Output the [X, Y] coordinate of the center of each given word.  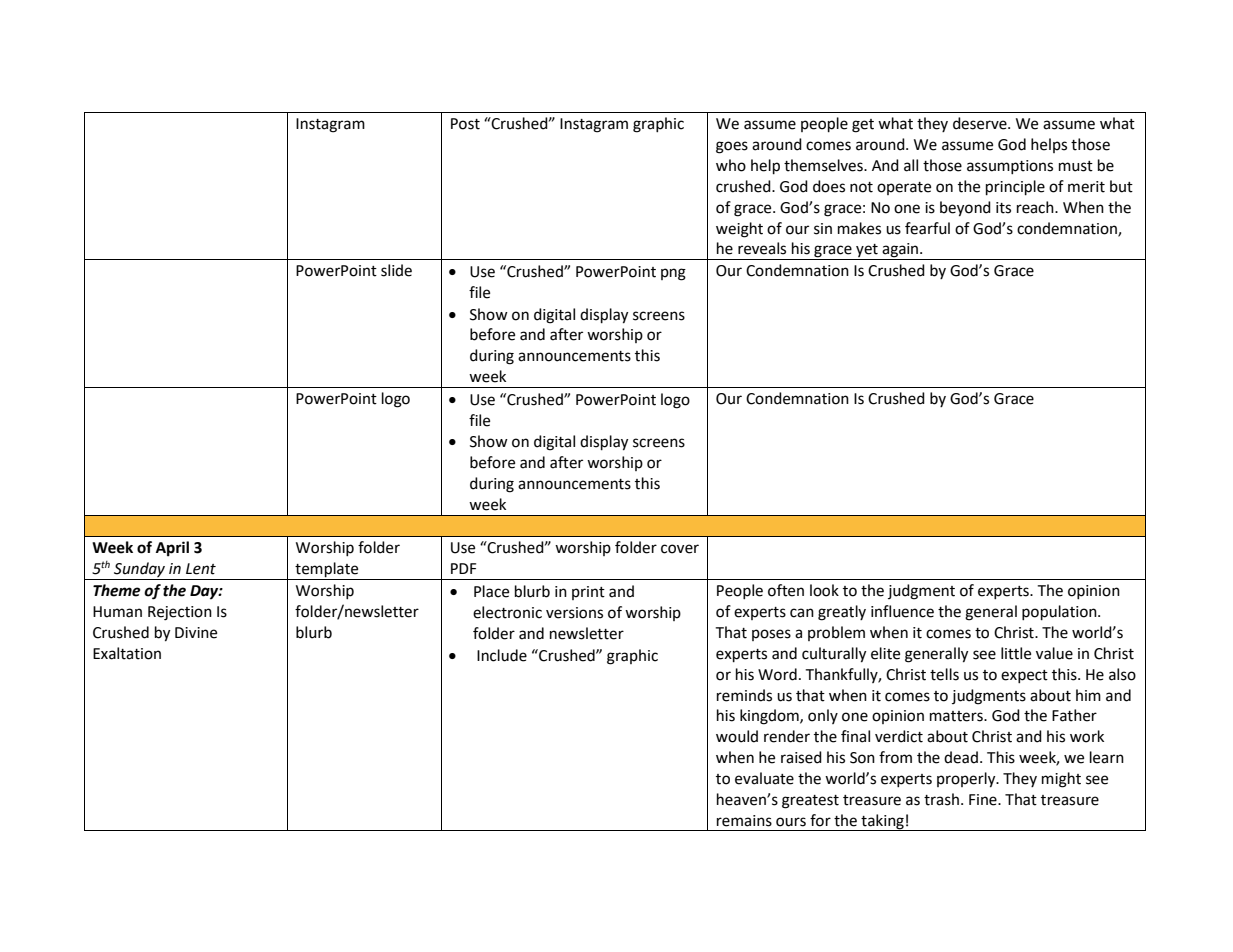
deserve [981, 123]
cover [680, 549]
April [172, 549]
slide [396, 270]
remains [744, 821]
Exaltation [127, 653]
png [673, 274]
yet [867, 252]
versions [574, 613]
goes [732, 147]
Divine [196, 633]
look [824, 590]
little [1016, 653]
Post [465, 124]
